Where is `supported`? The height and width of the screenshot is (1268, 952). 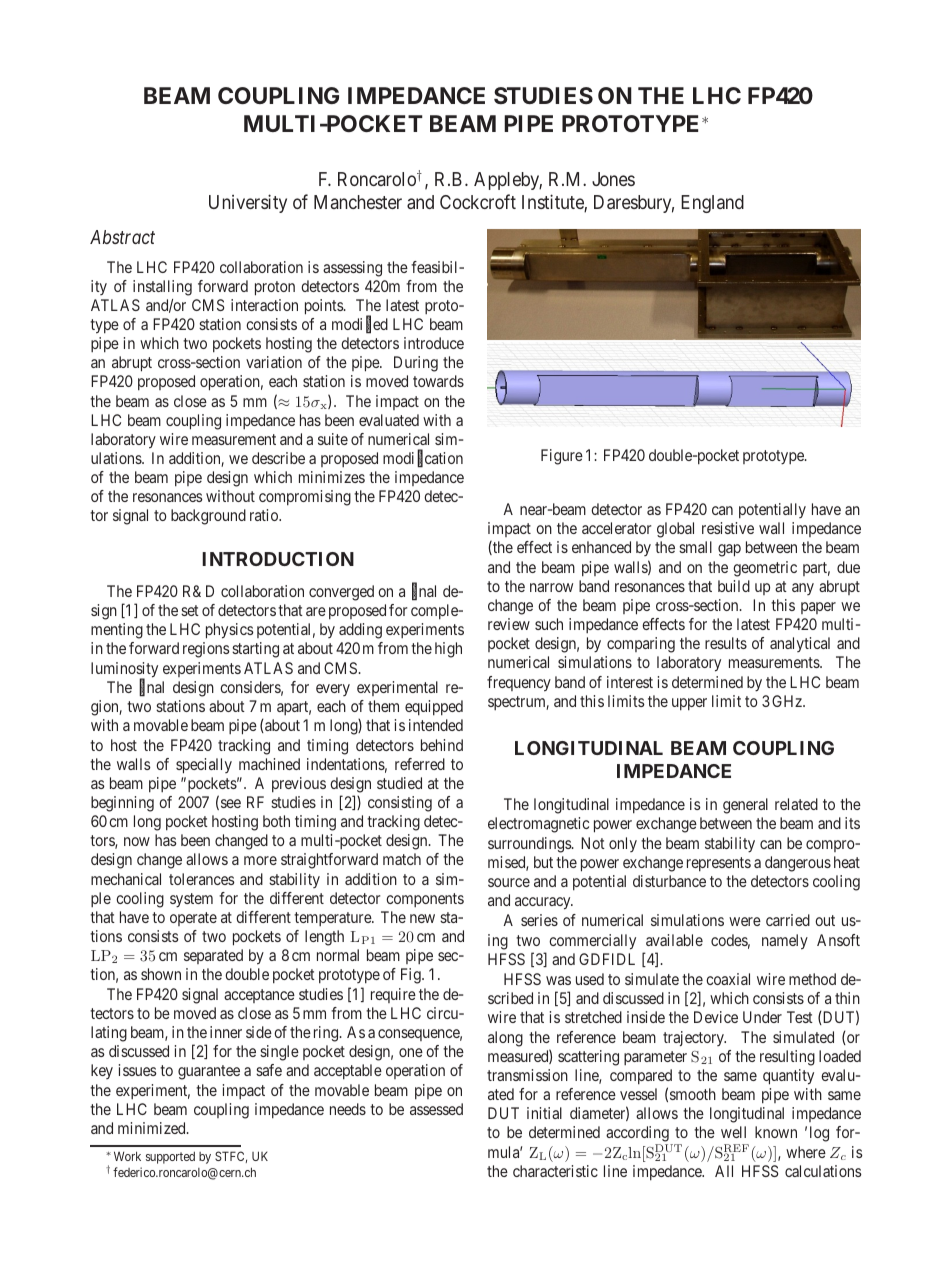 supported is located at coordinates (170, 1157).
